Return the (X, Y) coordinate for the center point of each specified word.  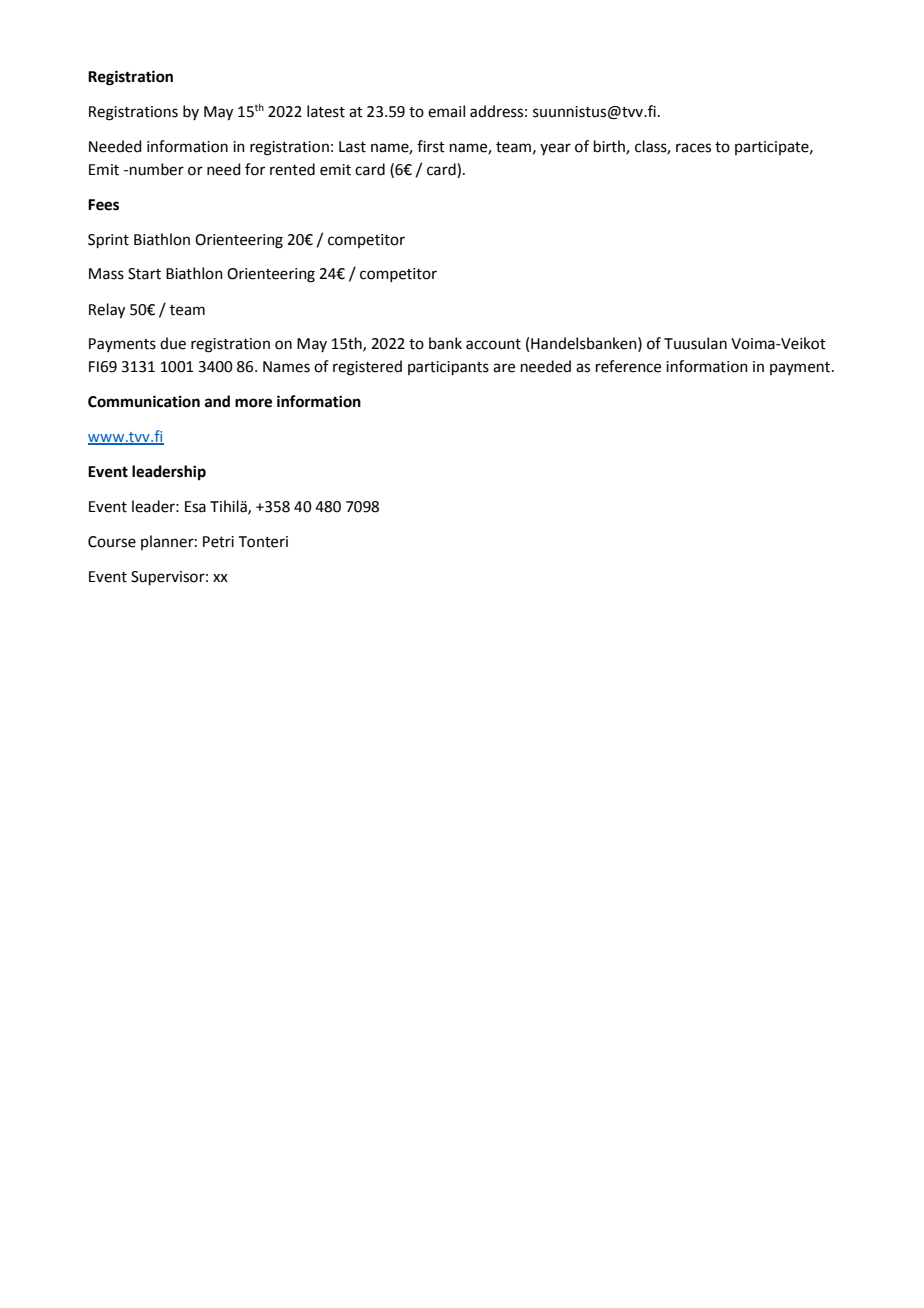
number (157, 169)
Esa (195, 507)
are (504, 368)
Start (144, 274)
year (555, 149)
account (493, 344)
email (446, 111)
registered (367, 368)
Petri (218, 542)
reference (628, 366)
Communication (144, 401)
